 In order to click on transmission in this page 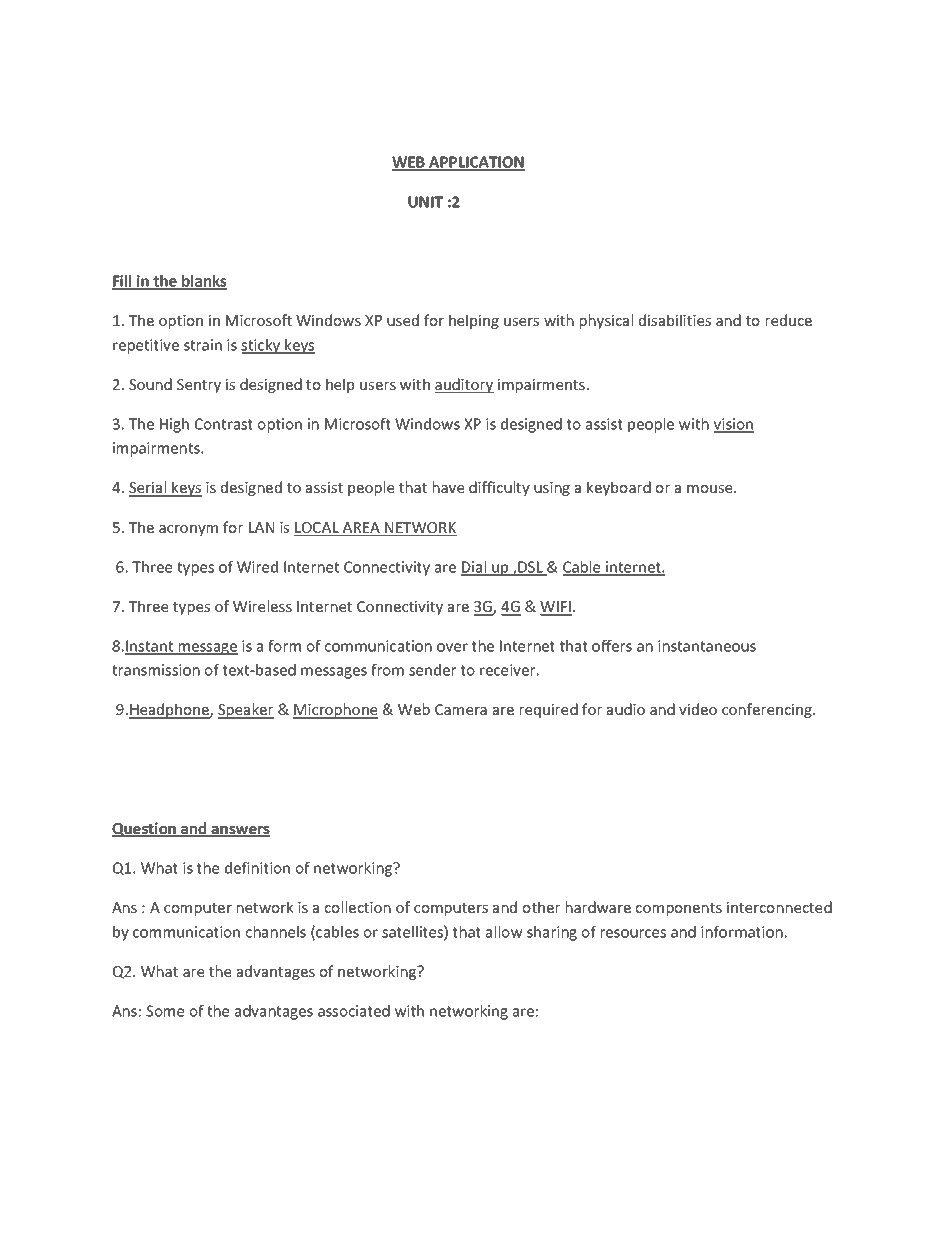, I will do `click(156, 670)`.
